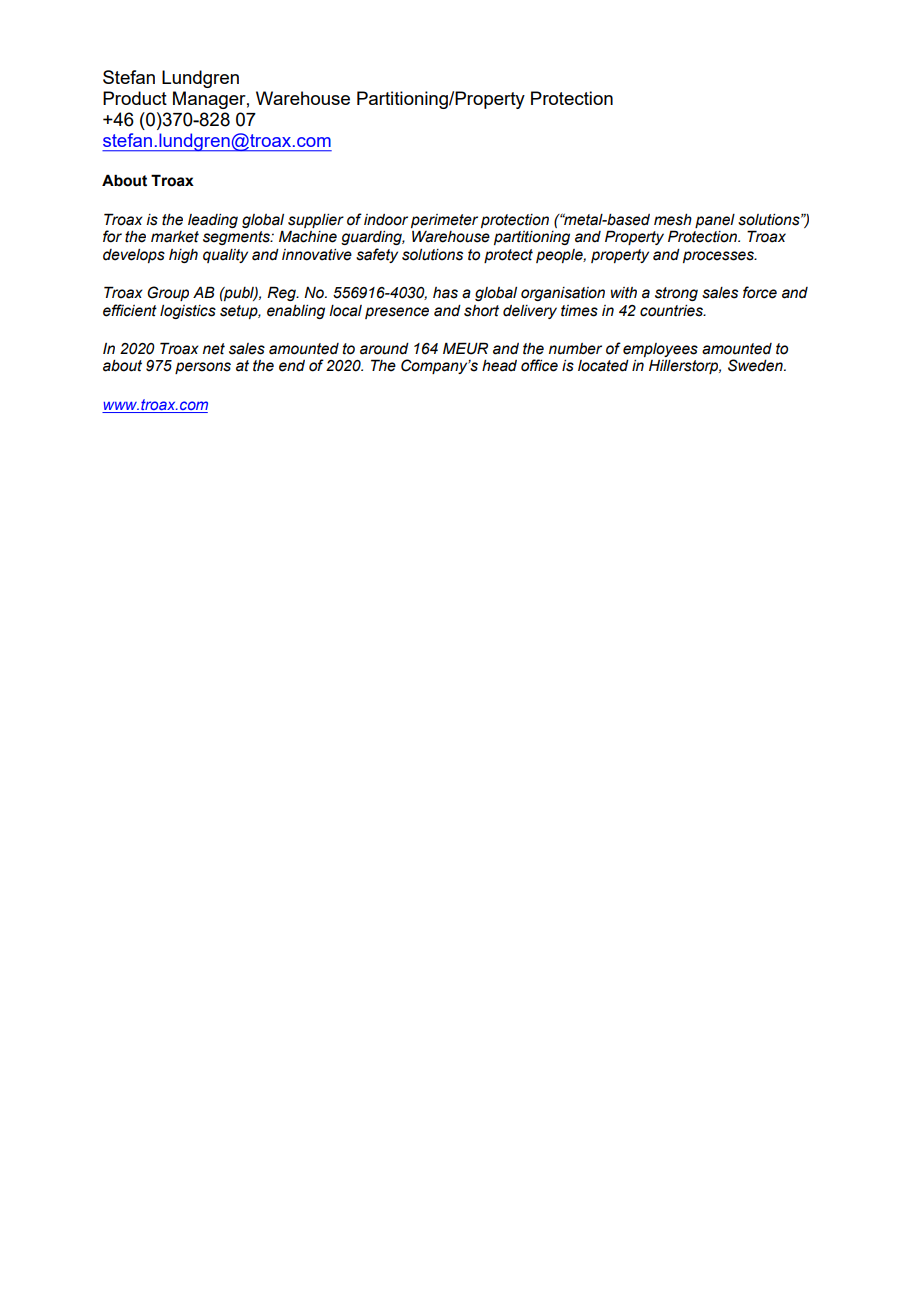  I want to click on strong, so click(676, 294).
